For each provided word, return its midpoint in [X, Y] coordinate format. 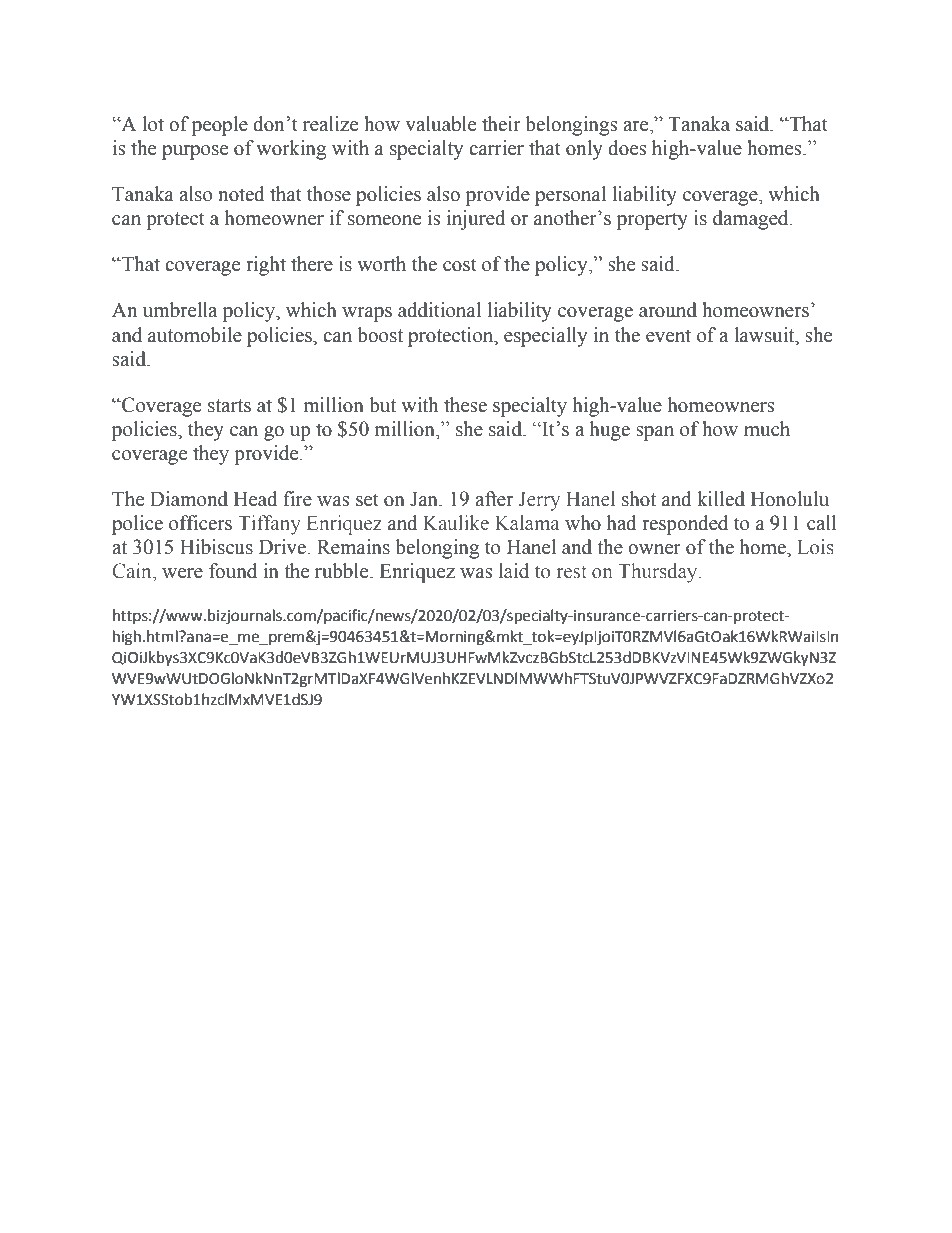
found [233, 571]
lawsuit [765, 335]
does [627, 148]
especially [545, 337]
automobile [195, 335]
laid [514, 571]
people [220, 126]
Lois [815, 547]
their [501, 124]
